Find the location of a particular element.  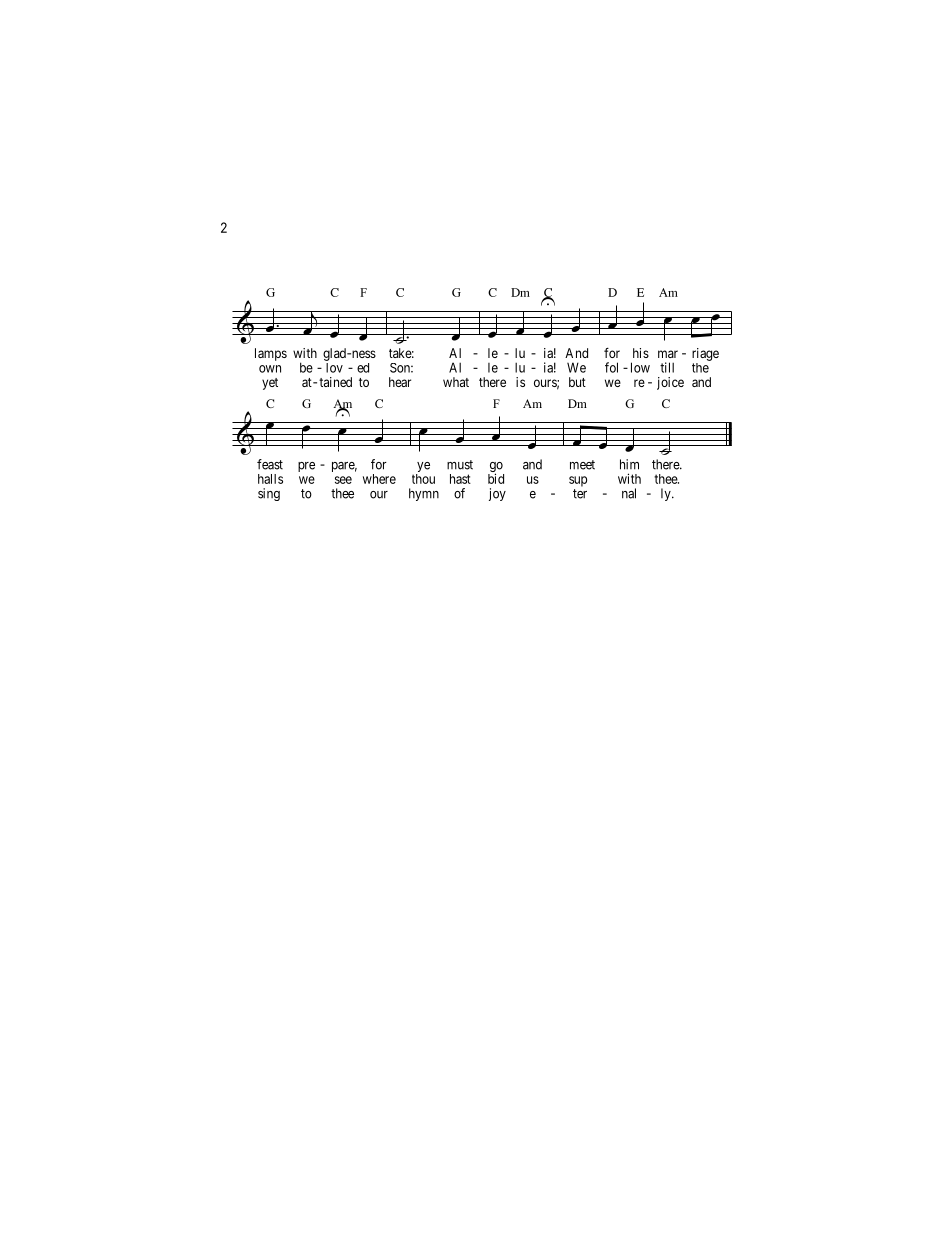

yet is located at coordinates (270, 384).
